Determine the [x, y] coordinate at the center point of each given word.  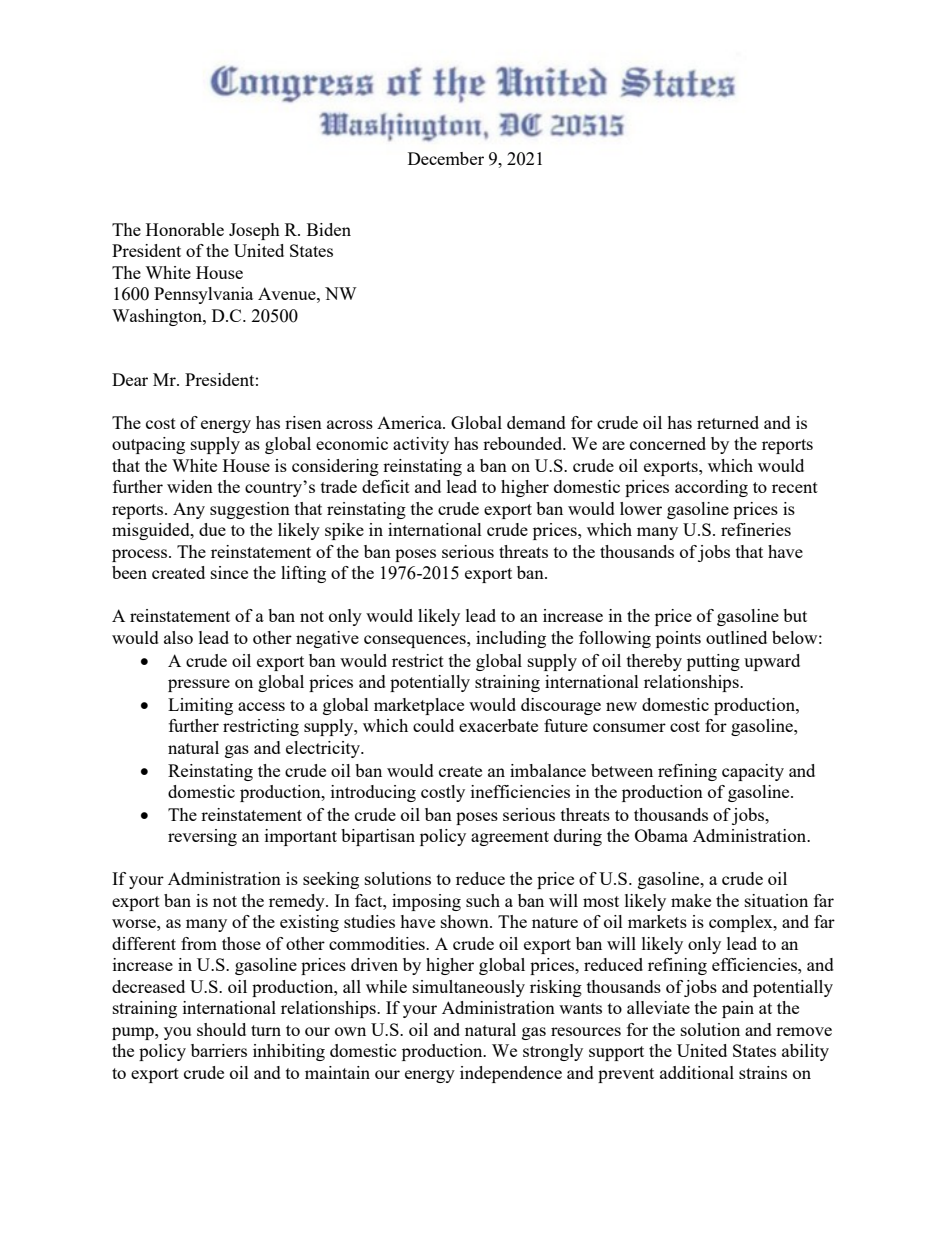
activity [421, 445]
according [711, 488]
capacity [753, 772]
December [446, 158]
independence [511, 1074]
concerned [668, 443]
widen [190, 486]
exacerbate [498, 725]
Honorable [185, 229]
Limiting [200, 706]
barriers [219, 1050]
